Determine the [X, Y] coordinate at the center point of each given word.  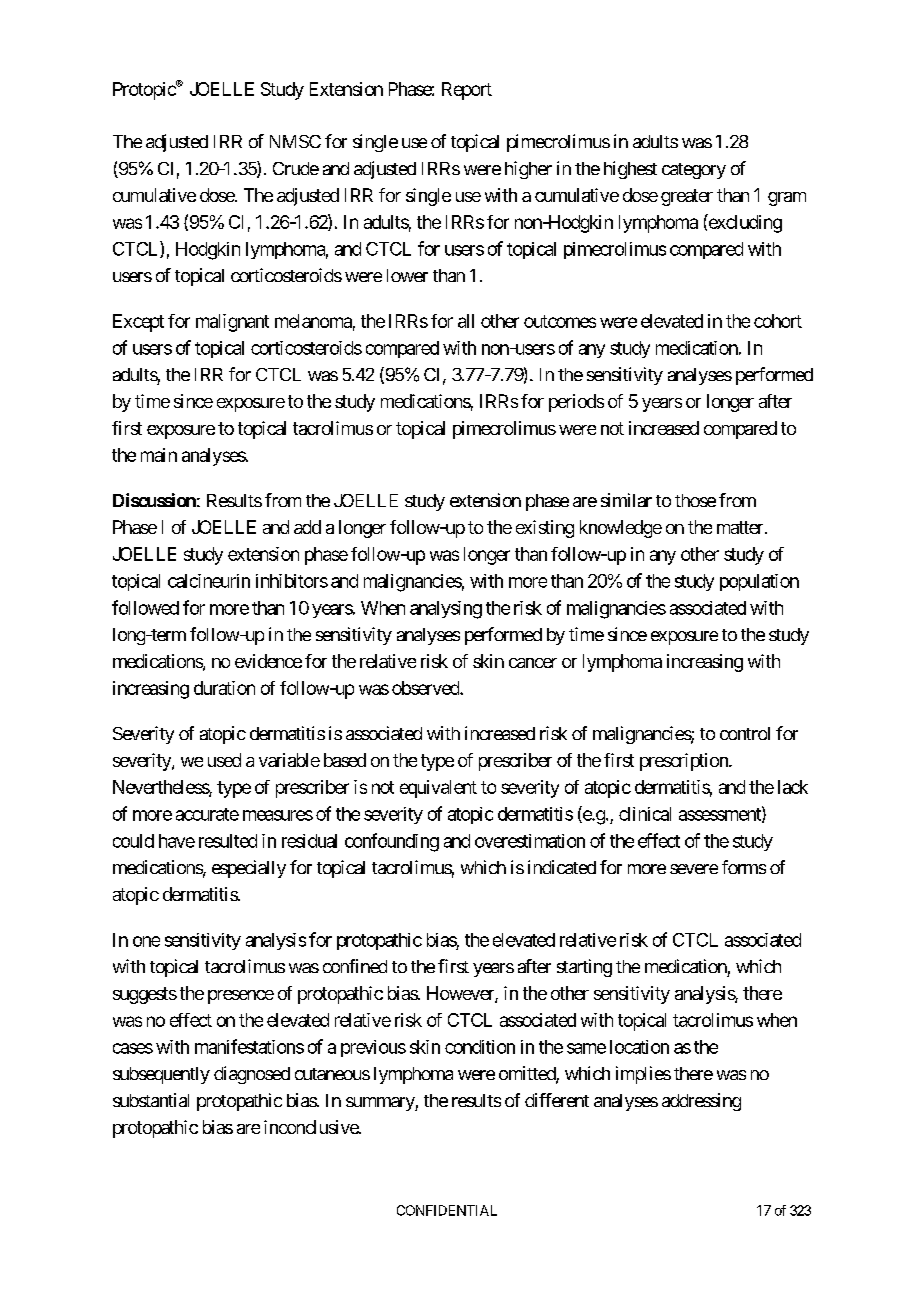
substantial [151, 1100]
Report [467, 91]
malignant [232, 323]
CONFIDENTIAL [447, 1210]
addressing [701, 1102]
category [694, 171]
